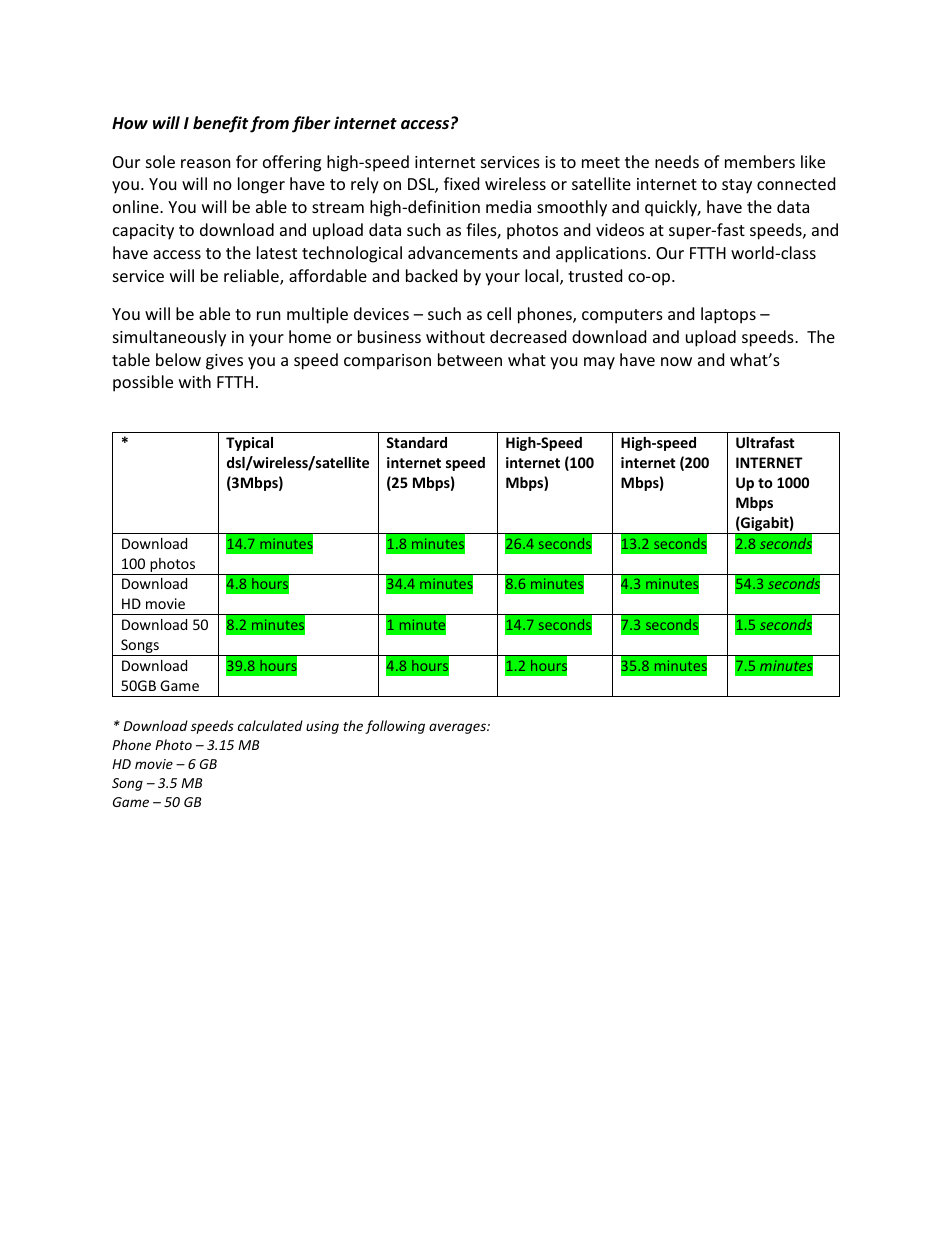 This screenshot has width=952, height=1233. Describe the element at coordinates (270, 725) in the screenshot. I see `calculated` at that location.
